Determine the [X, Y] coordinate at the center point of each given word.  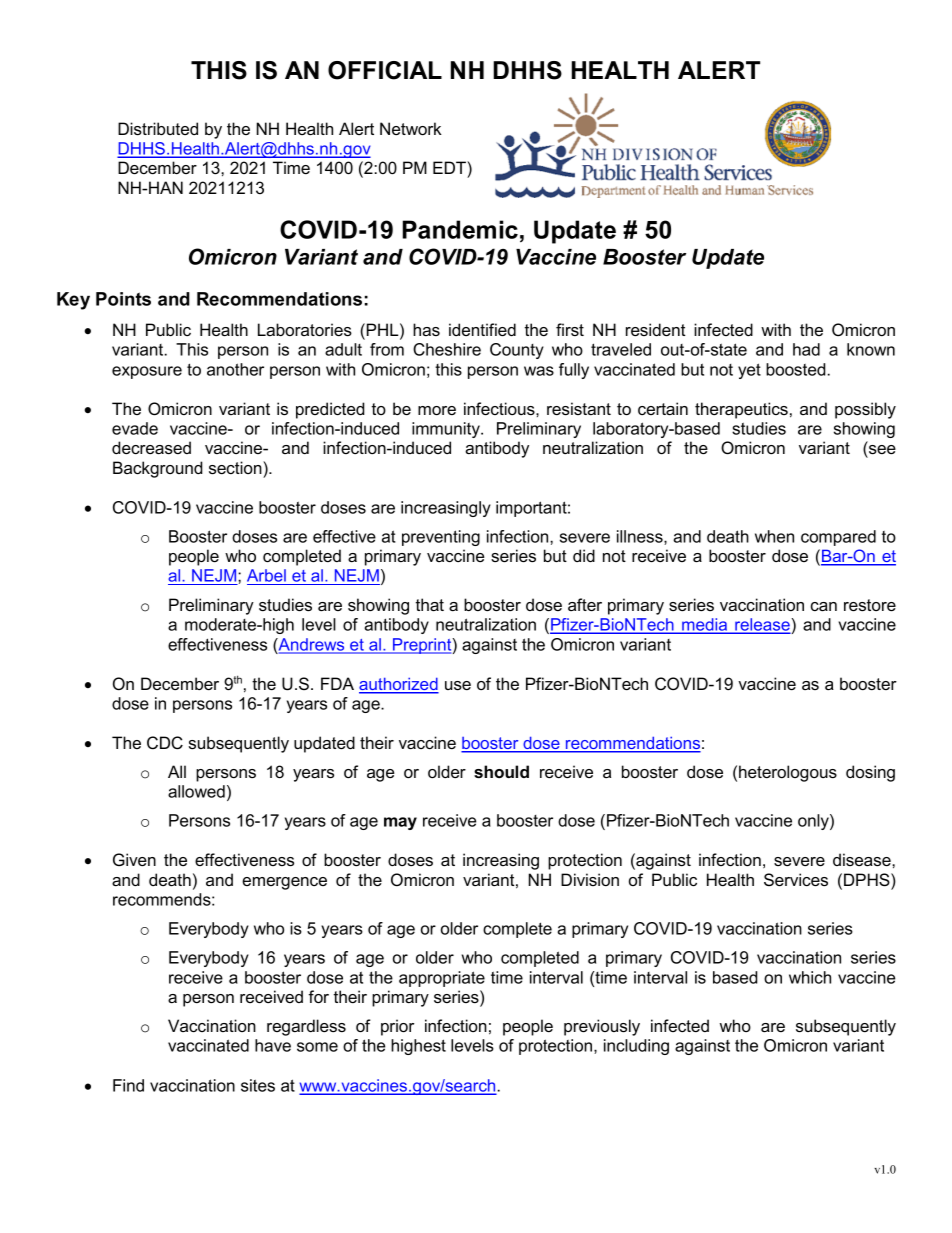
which [810, 977]
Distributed [158, 128]
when [774, 536]
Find [128, 1085]
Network [411, 128]
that [430, 604]
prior [397, 1027]
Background [157, 469]
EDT [450, 167]
